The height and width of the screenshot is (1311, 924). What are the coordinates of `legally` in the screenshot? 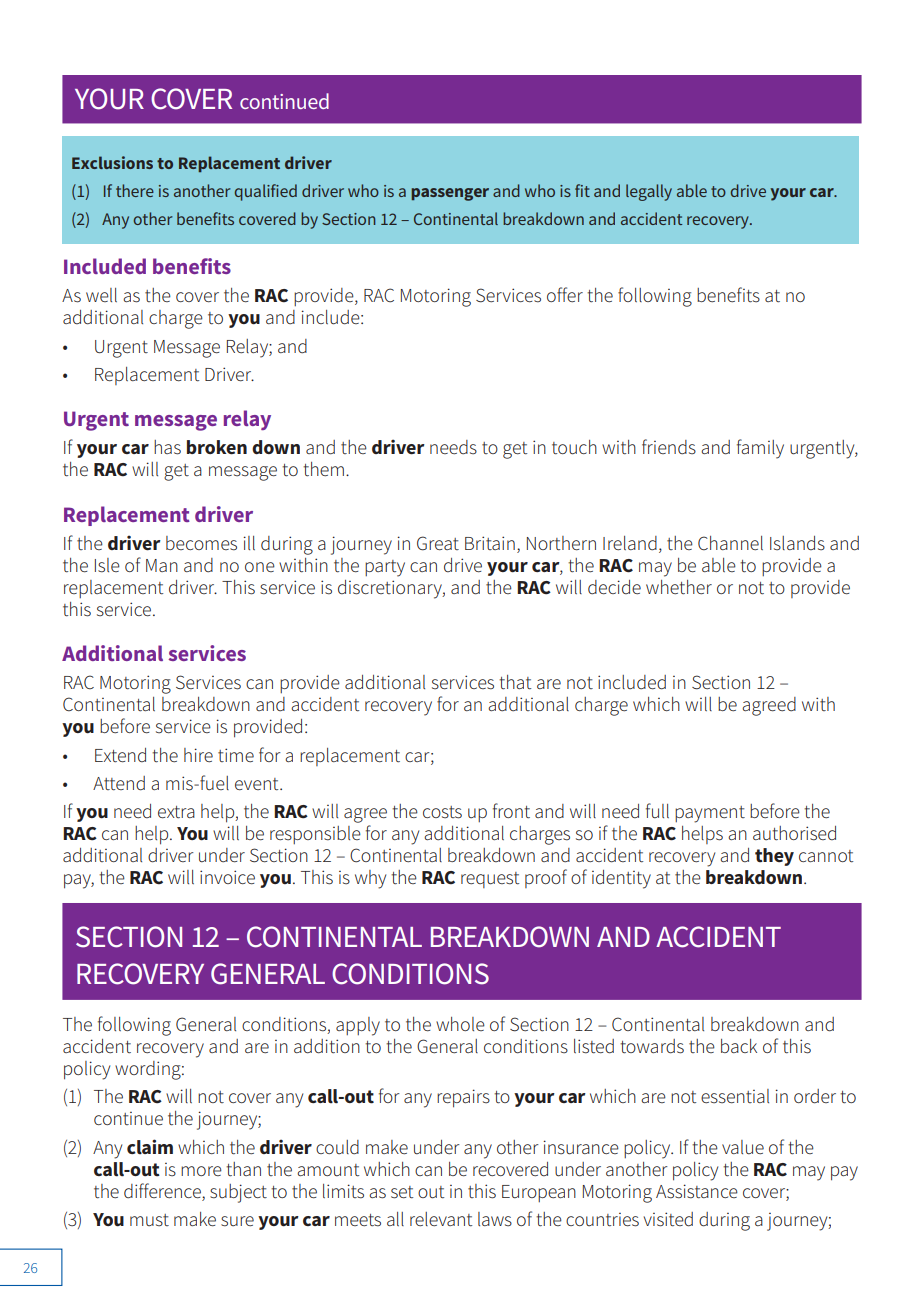 It's located at (649, 192).
